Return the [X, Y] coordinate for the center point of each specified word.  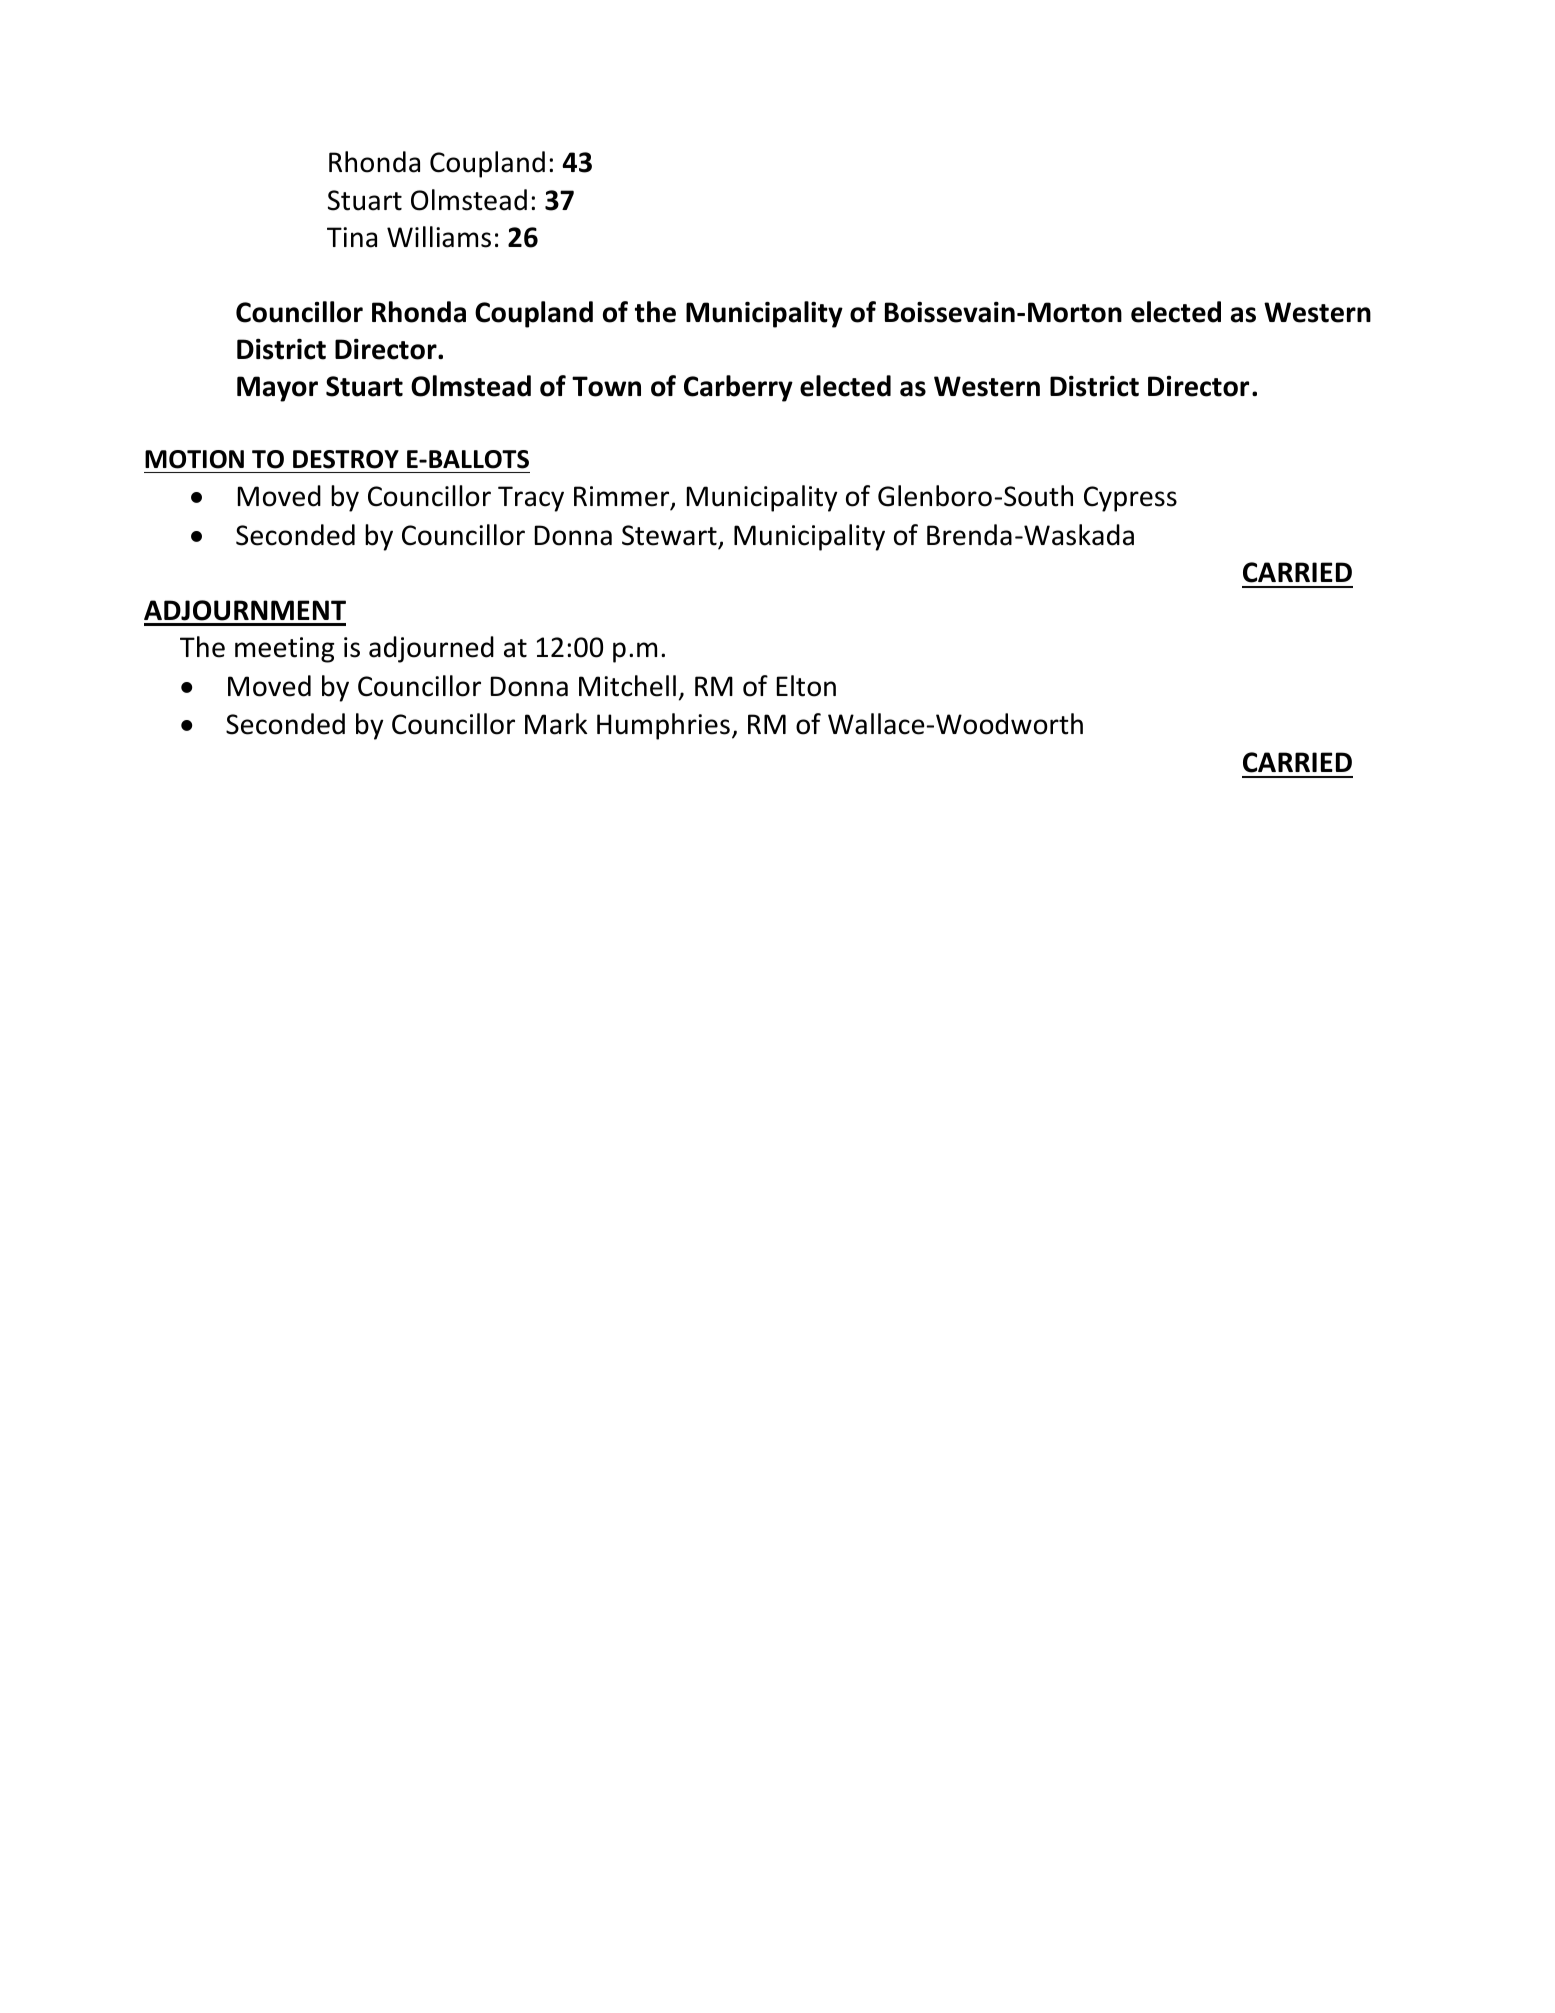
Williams [439, 237]
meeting [284, 650]
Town [606, 386]
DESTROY [346, 459]
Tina [352, 237]
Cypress [1130, 499]
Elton [806, 686]
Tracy [531, 499]
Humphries [663, 726]
